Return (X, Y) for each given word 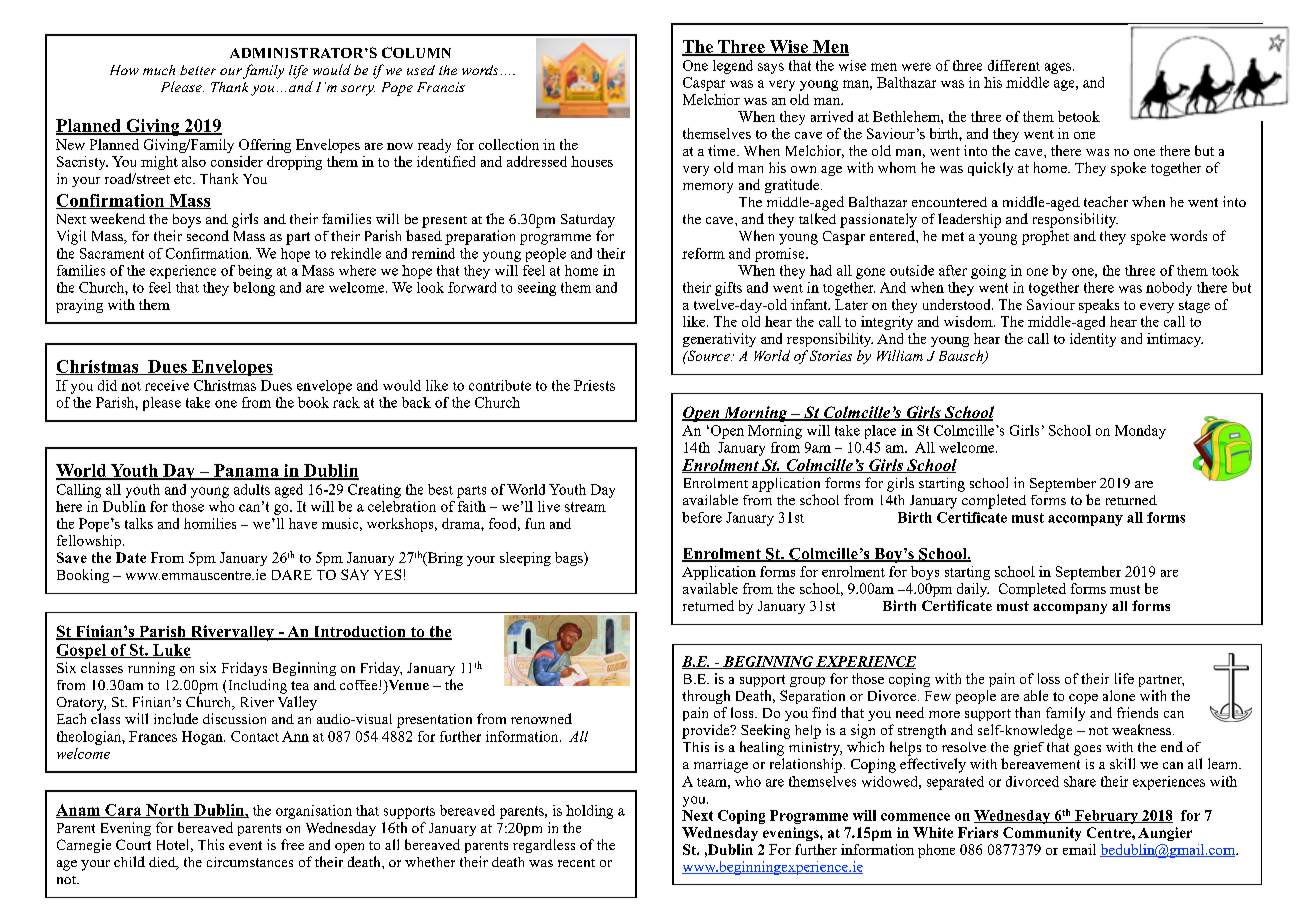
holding (589, 812)
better (198, 70)
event (245, 845)
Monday (1140, 432)
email (1079, 849)
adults (252, 489)
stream (585, 507)
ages (1058, 68)
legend (733, 67)
